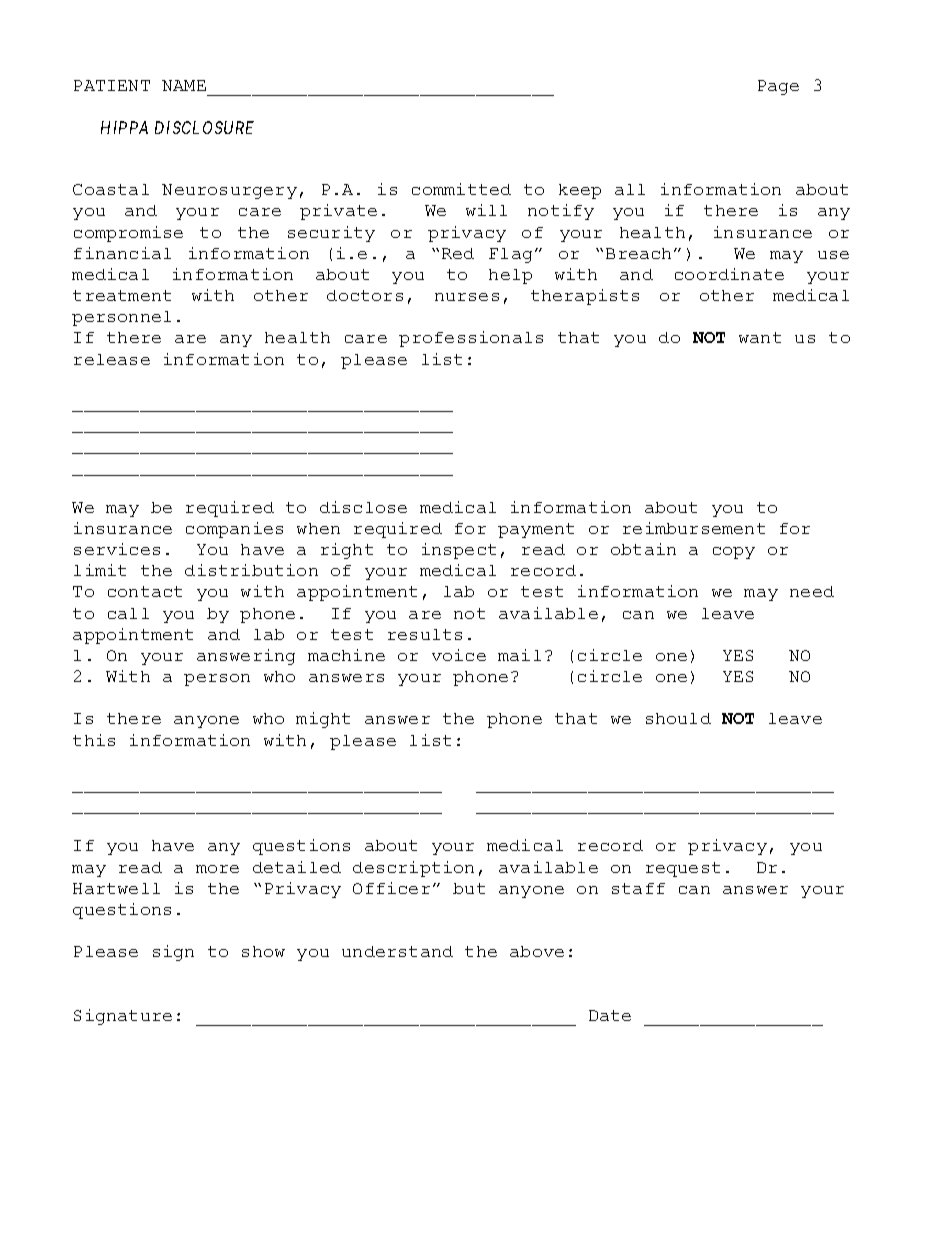 Image resolution: width=952 pixels, height=1233 pixels. Describe the element at coordinates (263, 951) in the page. I see `show` at that location.
